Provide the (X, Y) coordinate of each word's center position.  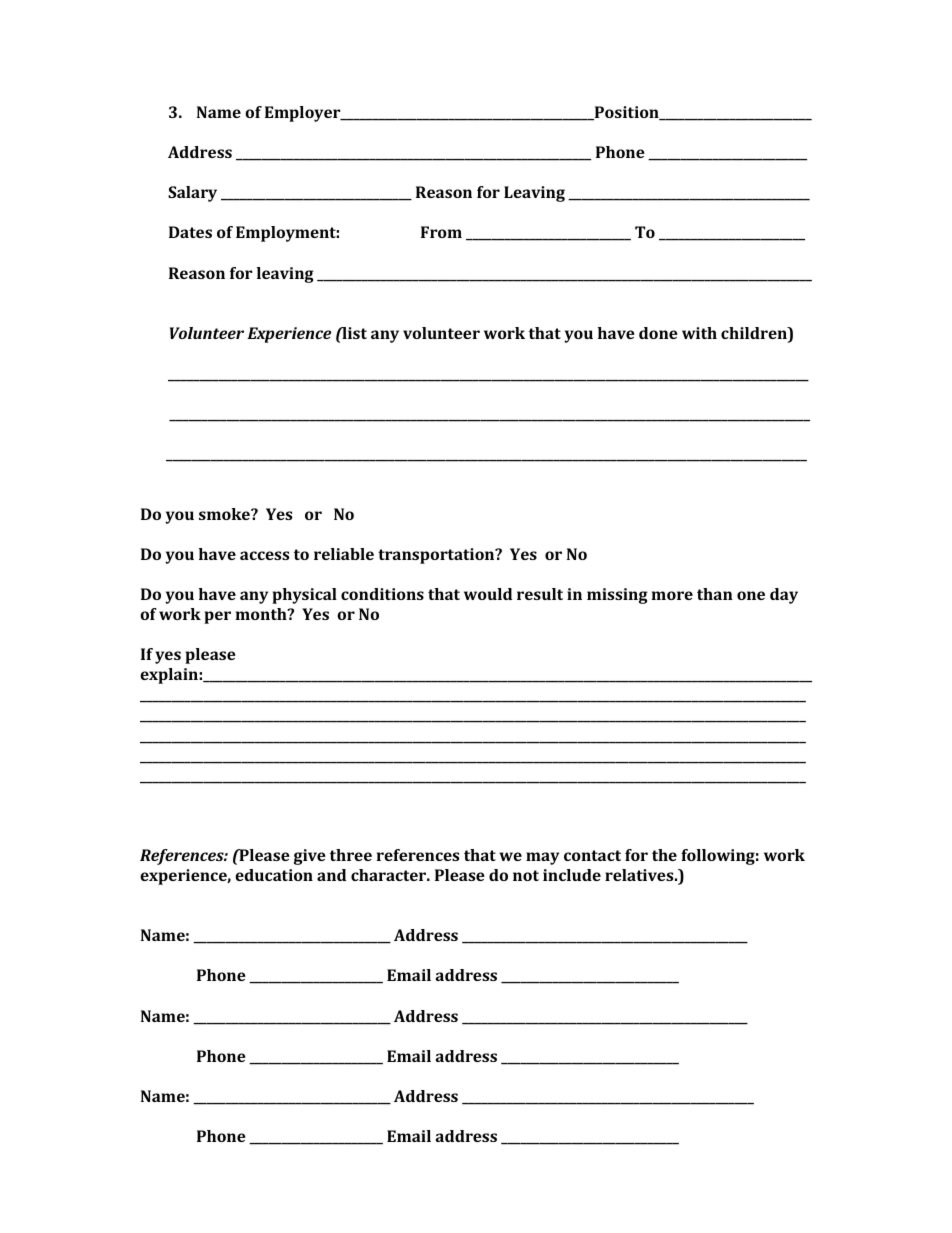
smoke (225, 514)
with (699, 333)
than (715, 594)
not (526, 875)
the (664, 855)
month (262, 614)
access (264, 555)
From (441, 232)
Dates (190, 232)
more (672, 595)
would (488, 594)
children (755, 334)
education (274, 875)
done (658, 333)
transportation (437, 556)
